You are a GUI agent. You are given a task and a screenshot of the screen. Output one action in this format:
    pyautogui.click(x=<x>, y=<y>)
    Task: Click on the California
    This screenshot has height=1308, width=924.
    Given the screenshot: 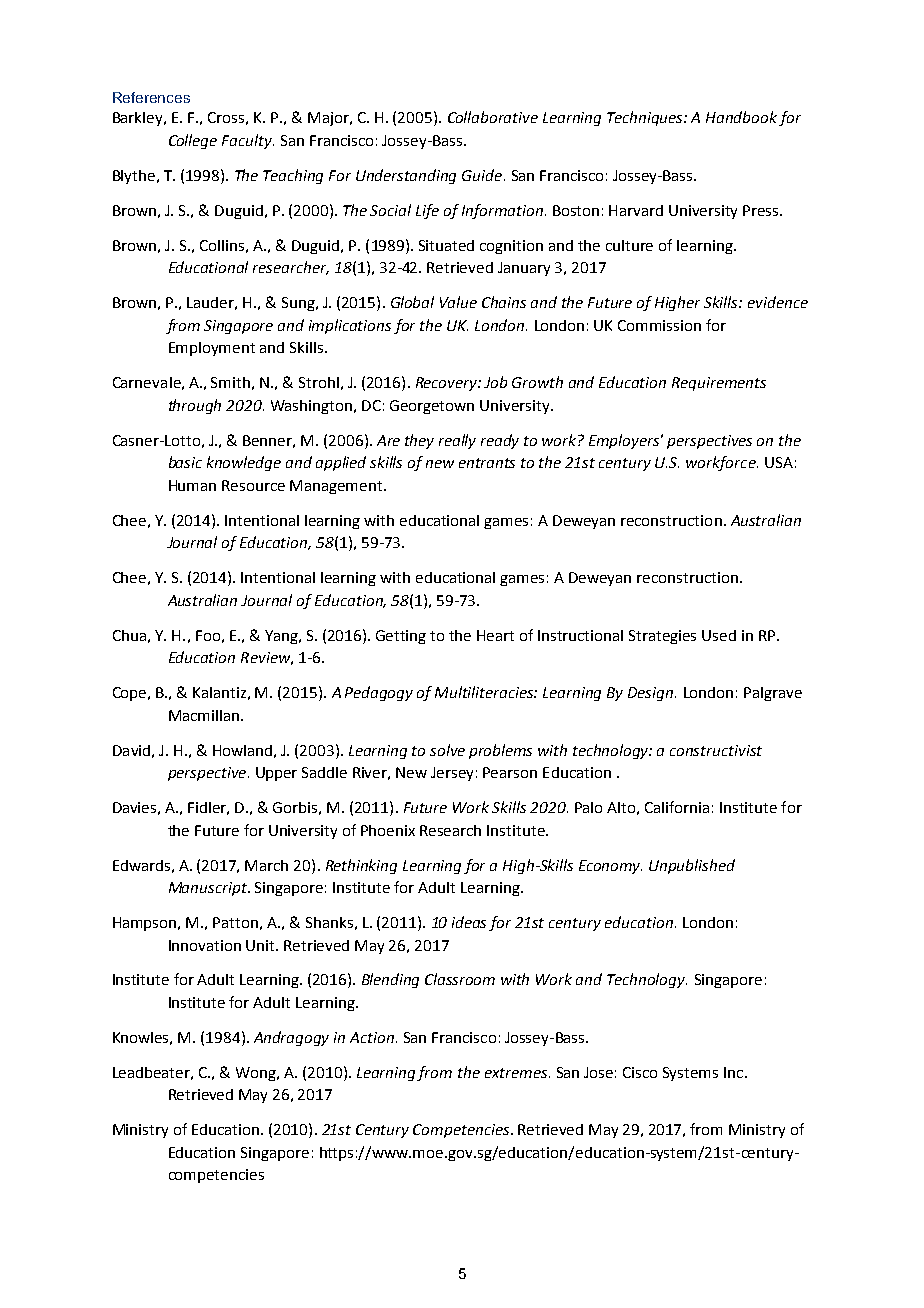 What is the action you would take?
    pyautogui.click(x=677, y=807)
